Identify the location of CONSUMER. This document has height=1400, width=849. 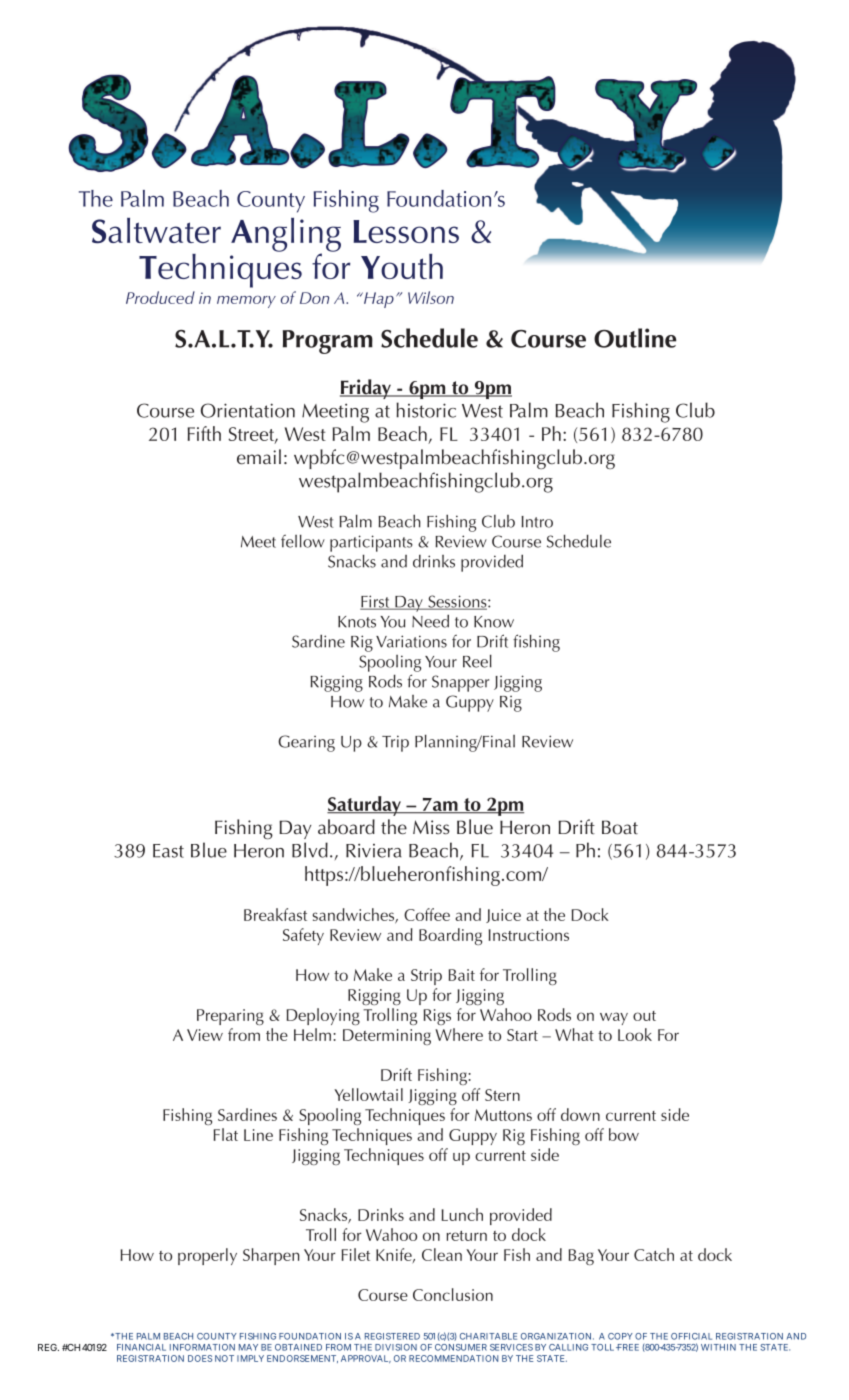
(461, 1347).
